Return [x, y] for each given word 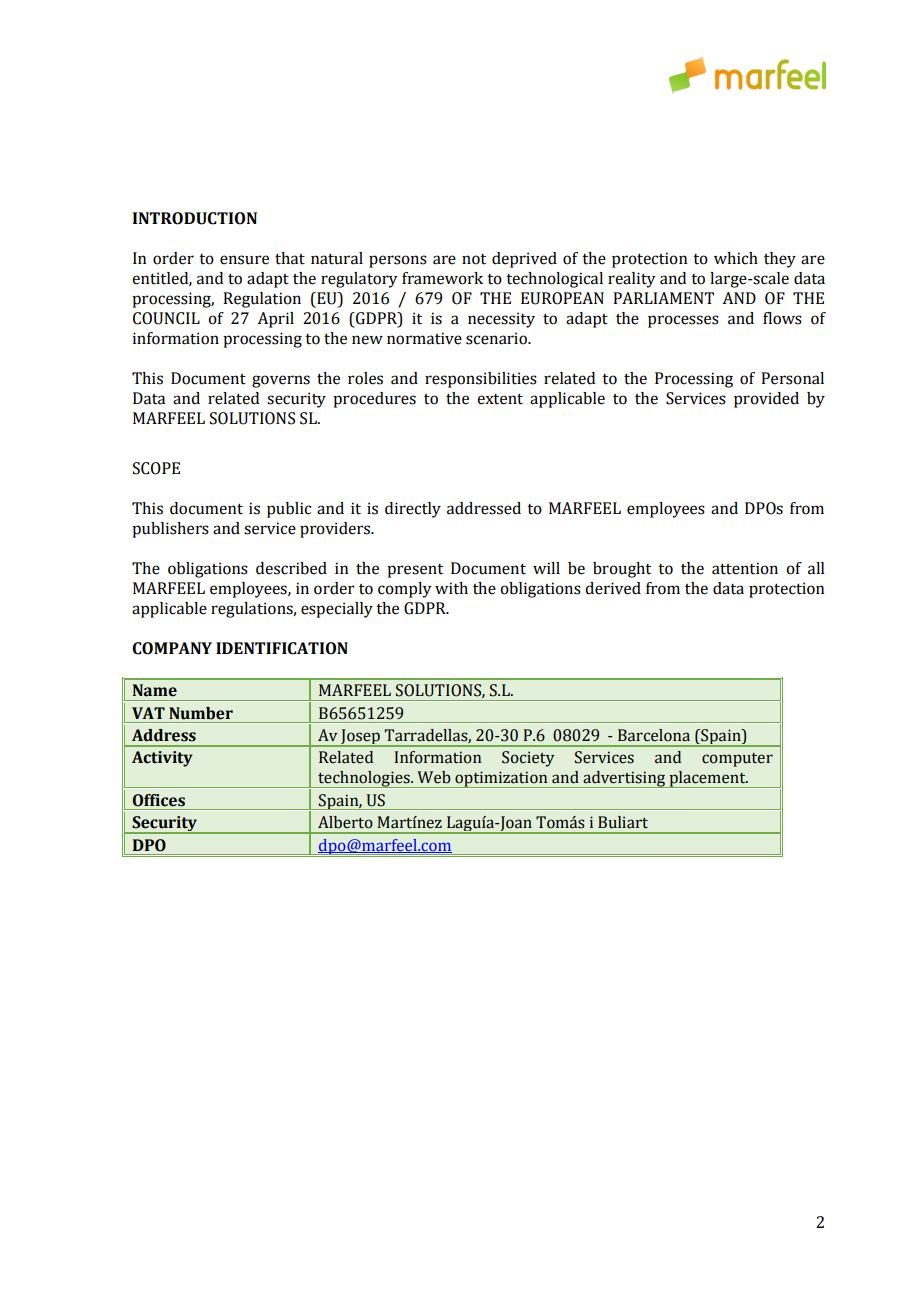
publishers [170, 530]
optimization [501, 779]
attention [745, 568]
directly [413, 510]
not [474, 259]
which [736, 258]
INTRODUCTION [195, 218]
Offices [159, 800]
